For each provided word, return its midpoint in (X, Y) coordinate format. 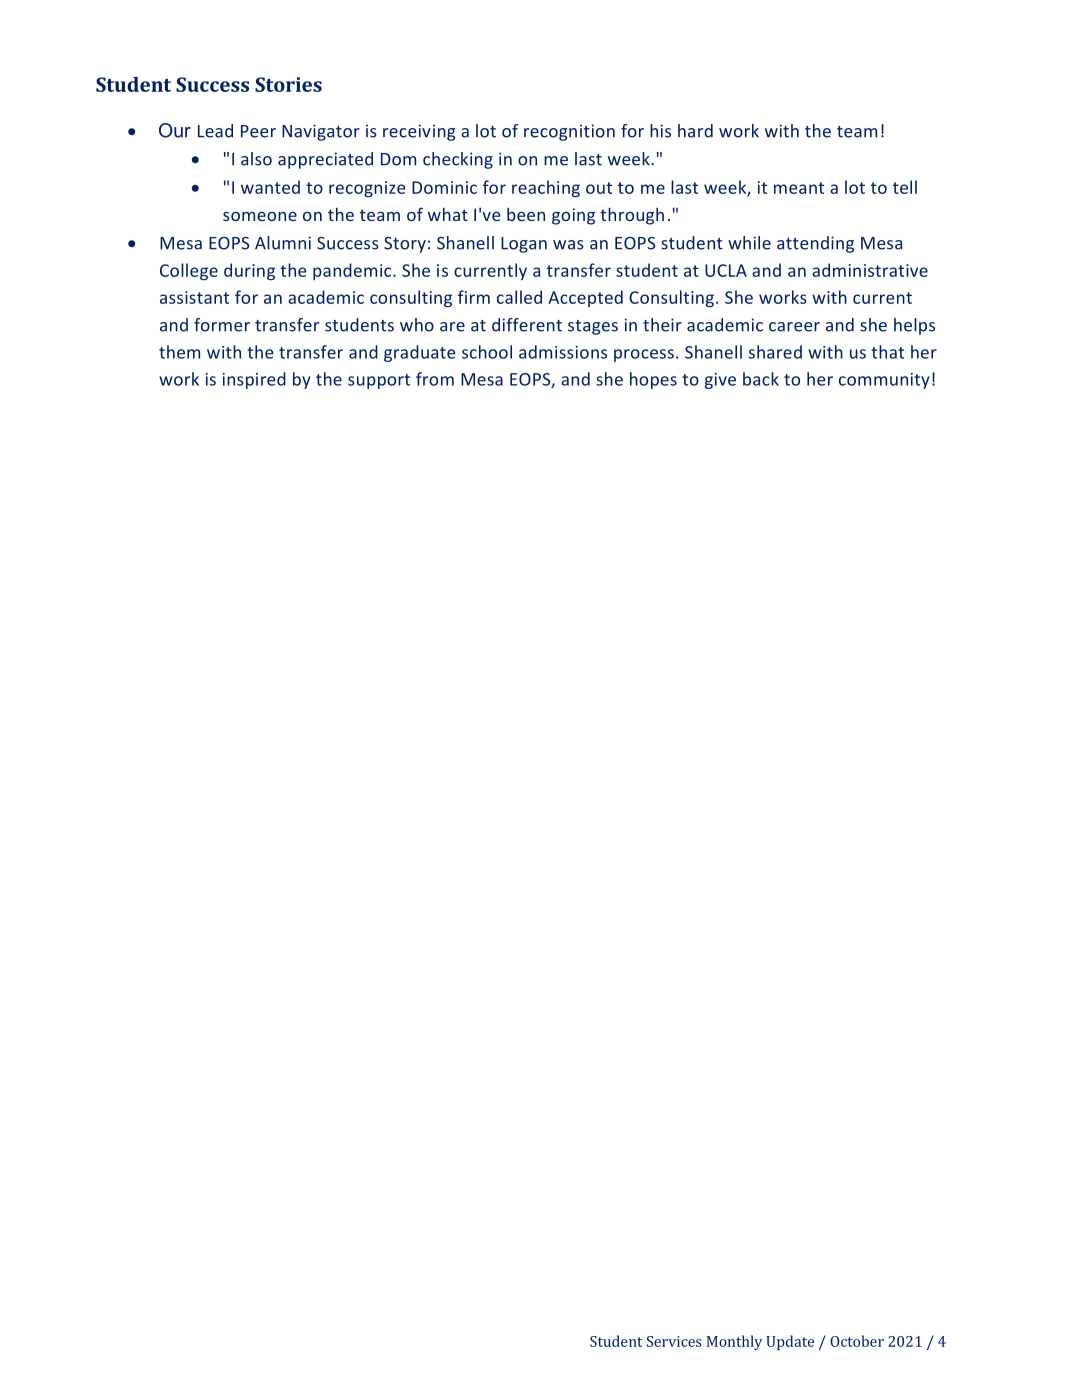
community (884, 381)
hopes (653, 380)
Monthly (734, 1342)
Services (674, 1341)
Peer (258, 131)
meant (799, 188)
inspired (254, 380)
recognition (569, 132)
